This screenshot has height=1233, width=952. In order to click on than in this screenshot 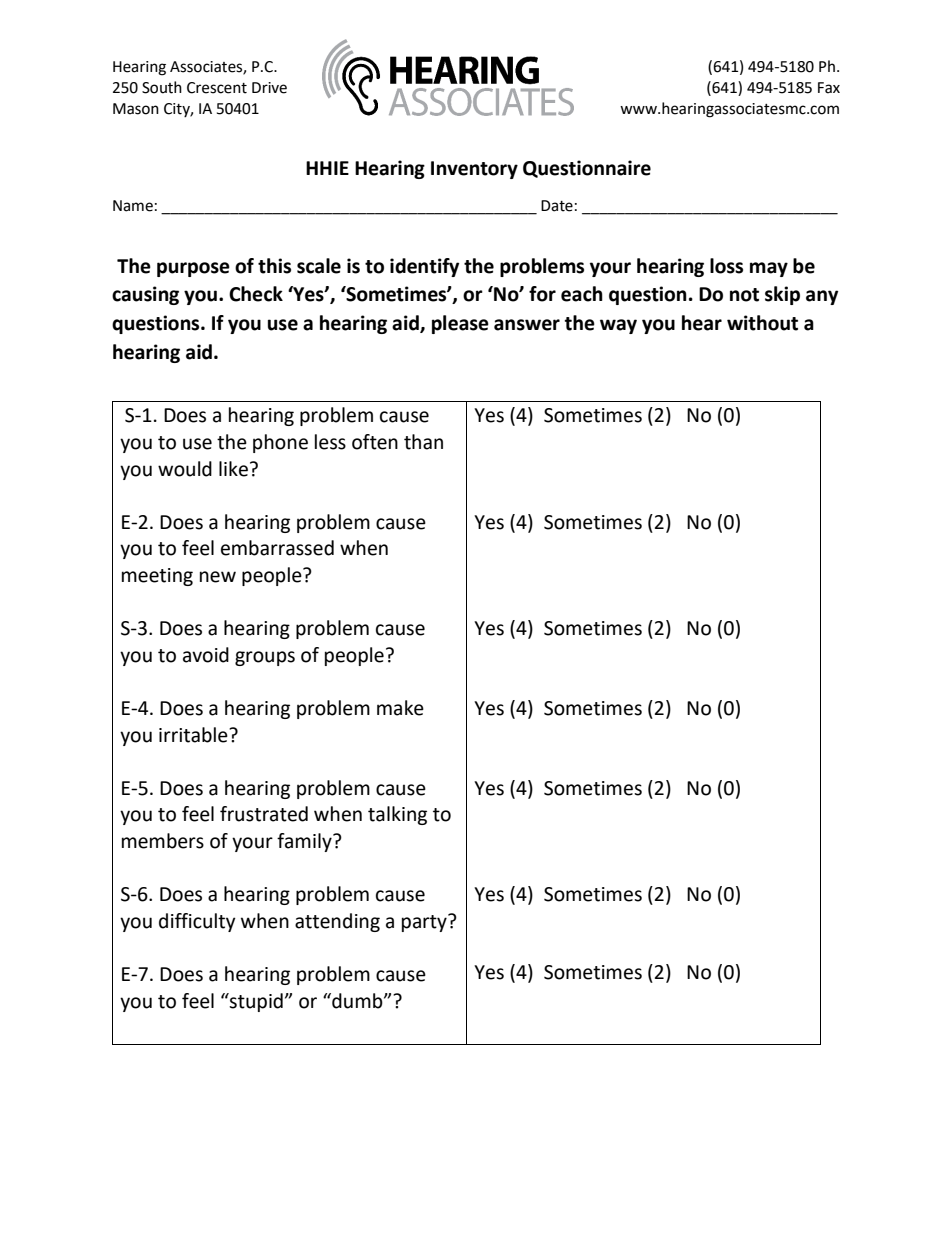, I will do `click(423, 442)`.
